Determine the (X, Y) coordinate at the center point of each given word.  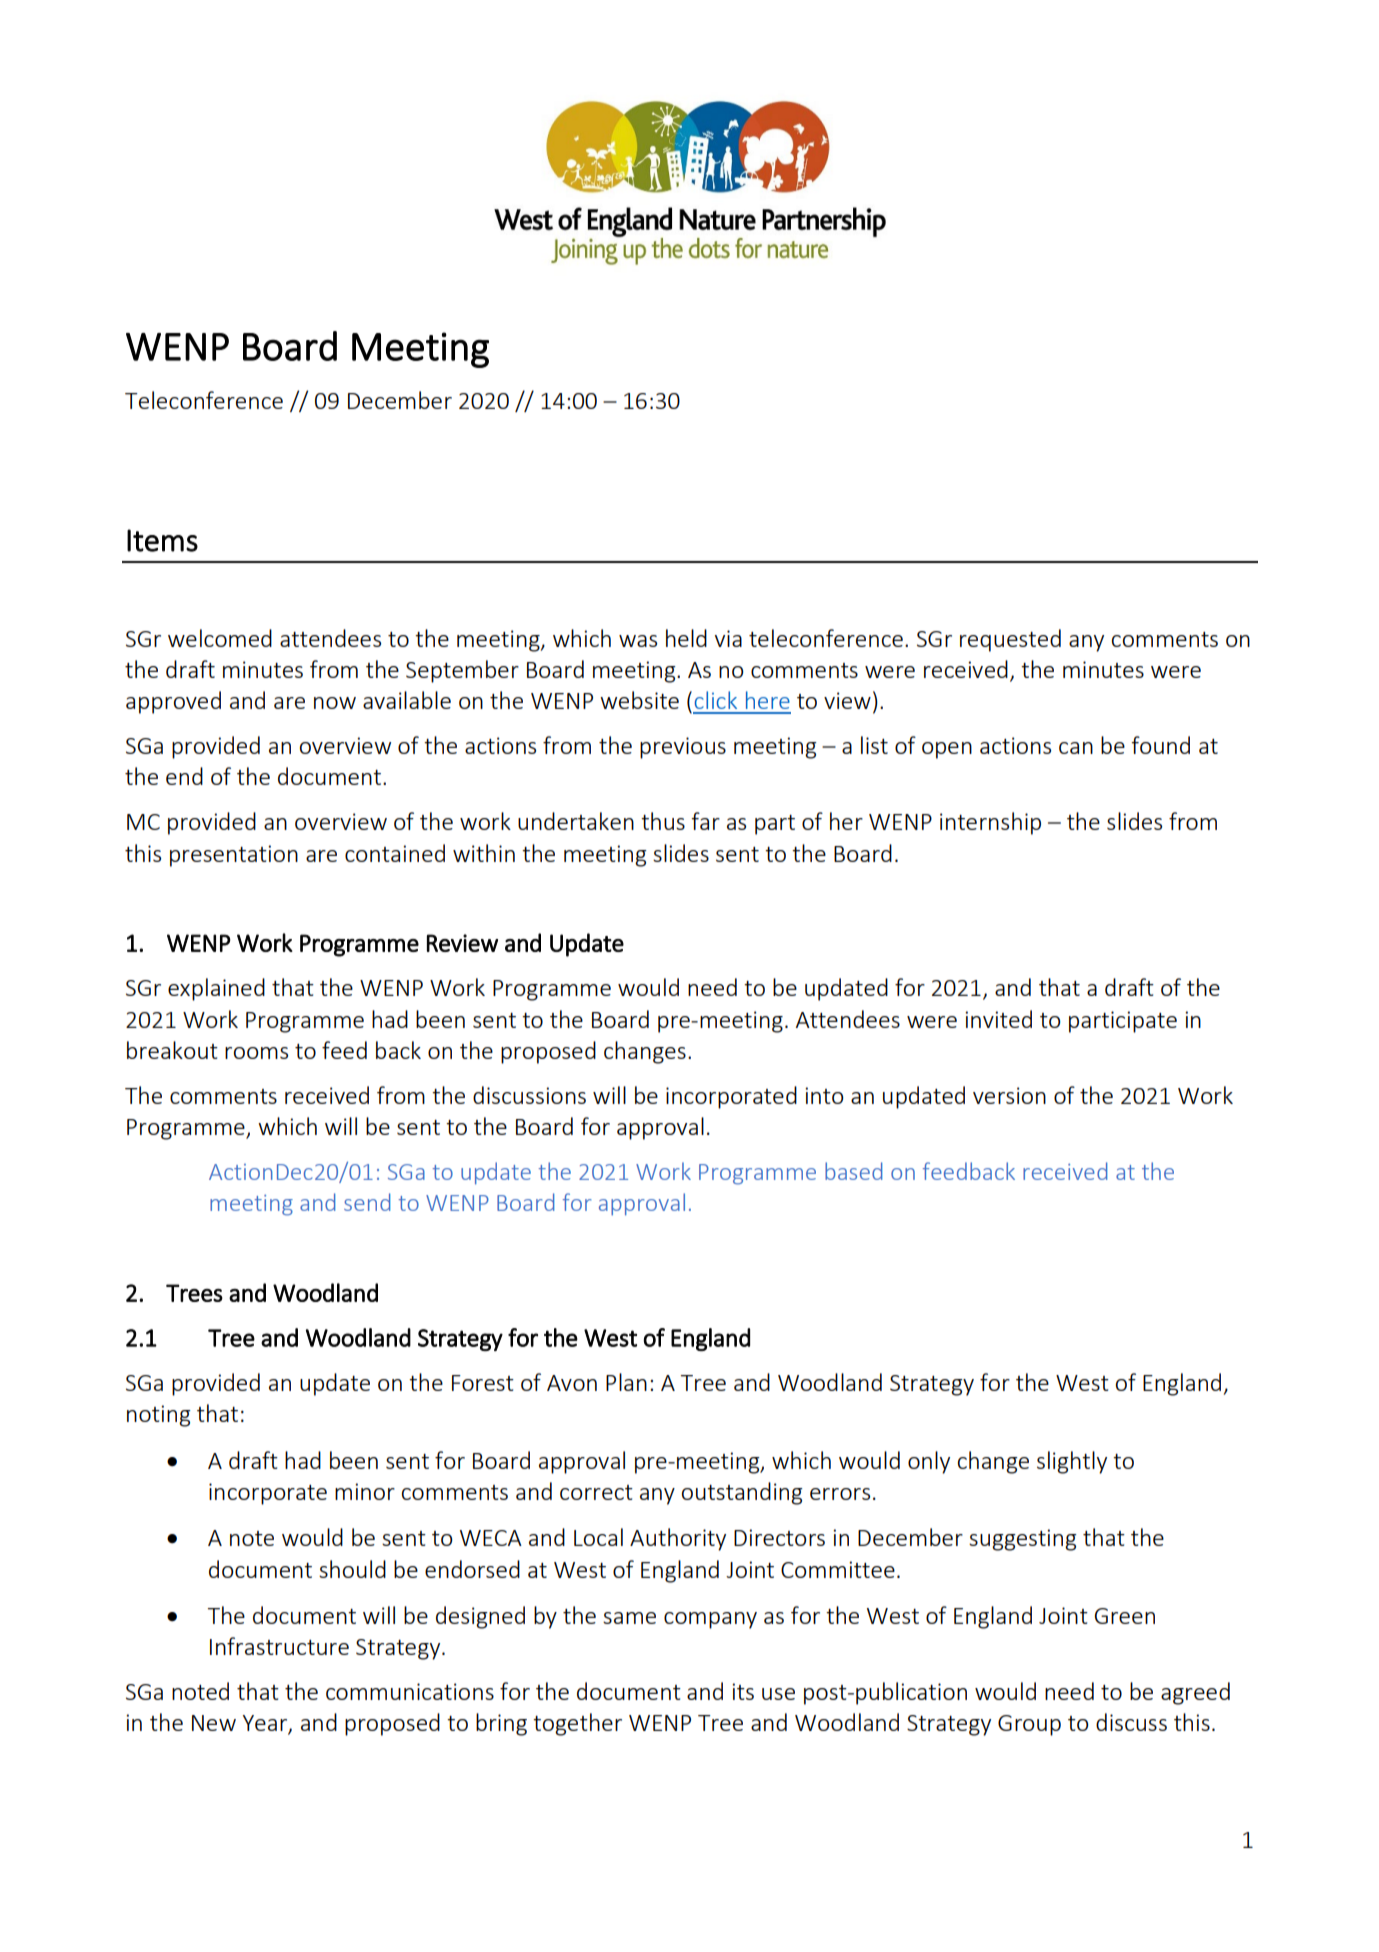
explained (216, 989)
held (686, 638)
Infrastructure (279, 1646)
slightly (1072, 1462)
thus (663, 821)
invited (998, 1019)
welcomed (220, 638)
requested (1010, 640)
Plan (626, 1382)
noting (159, 1416)
